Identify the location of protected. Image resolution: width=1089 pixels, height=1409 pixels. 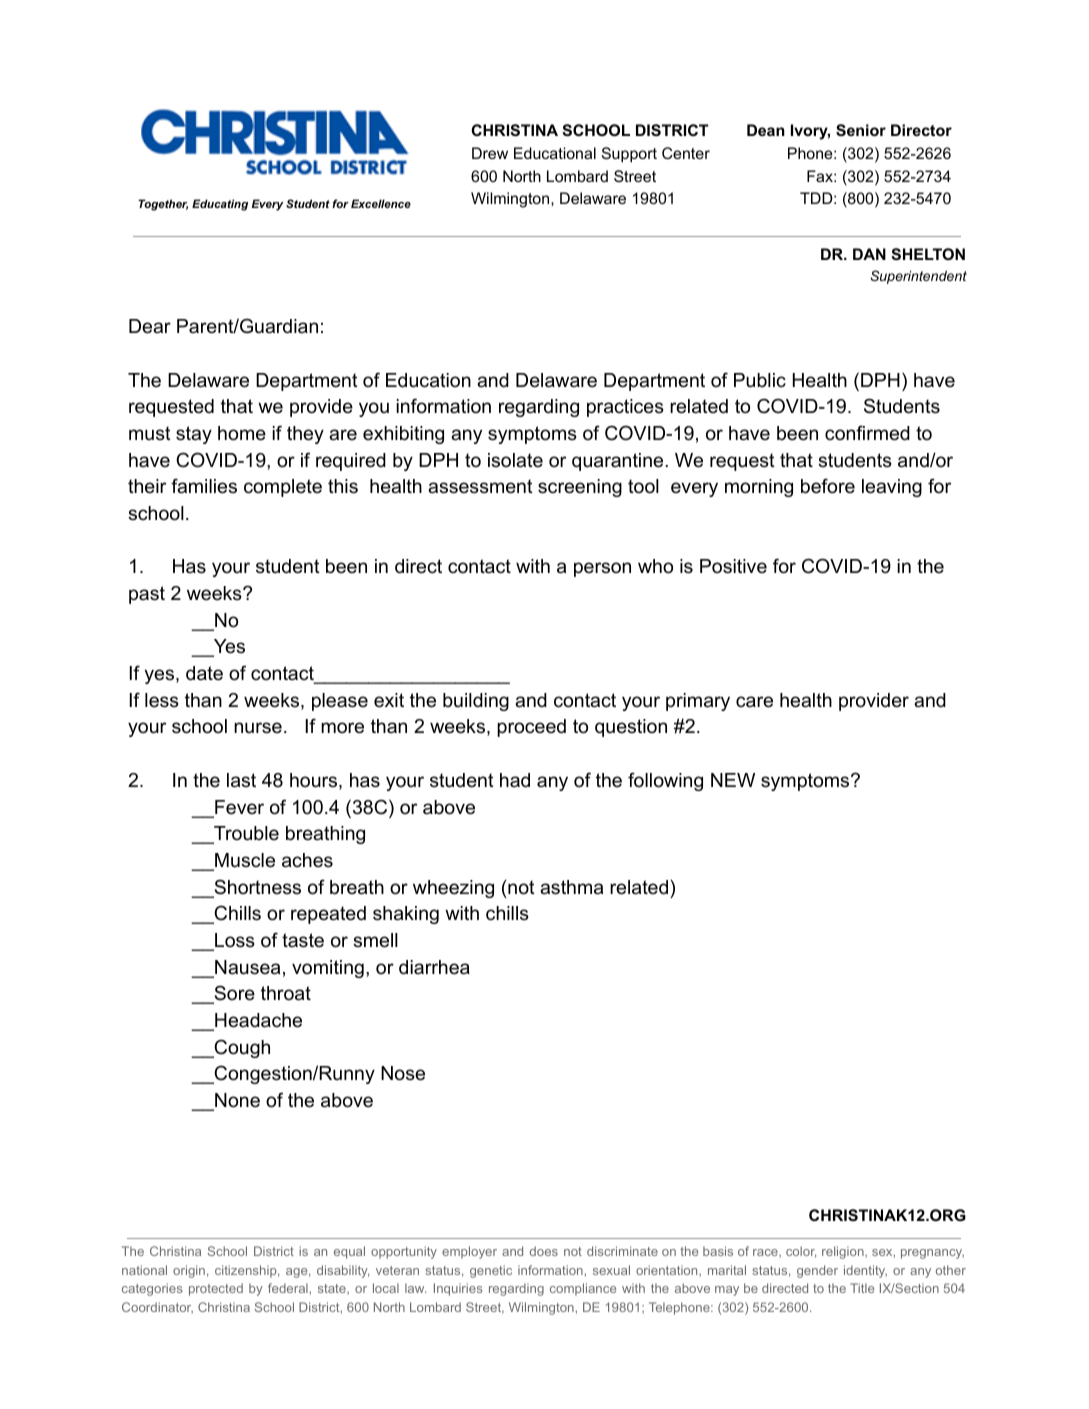
(216, 1289).
